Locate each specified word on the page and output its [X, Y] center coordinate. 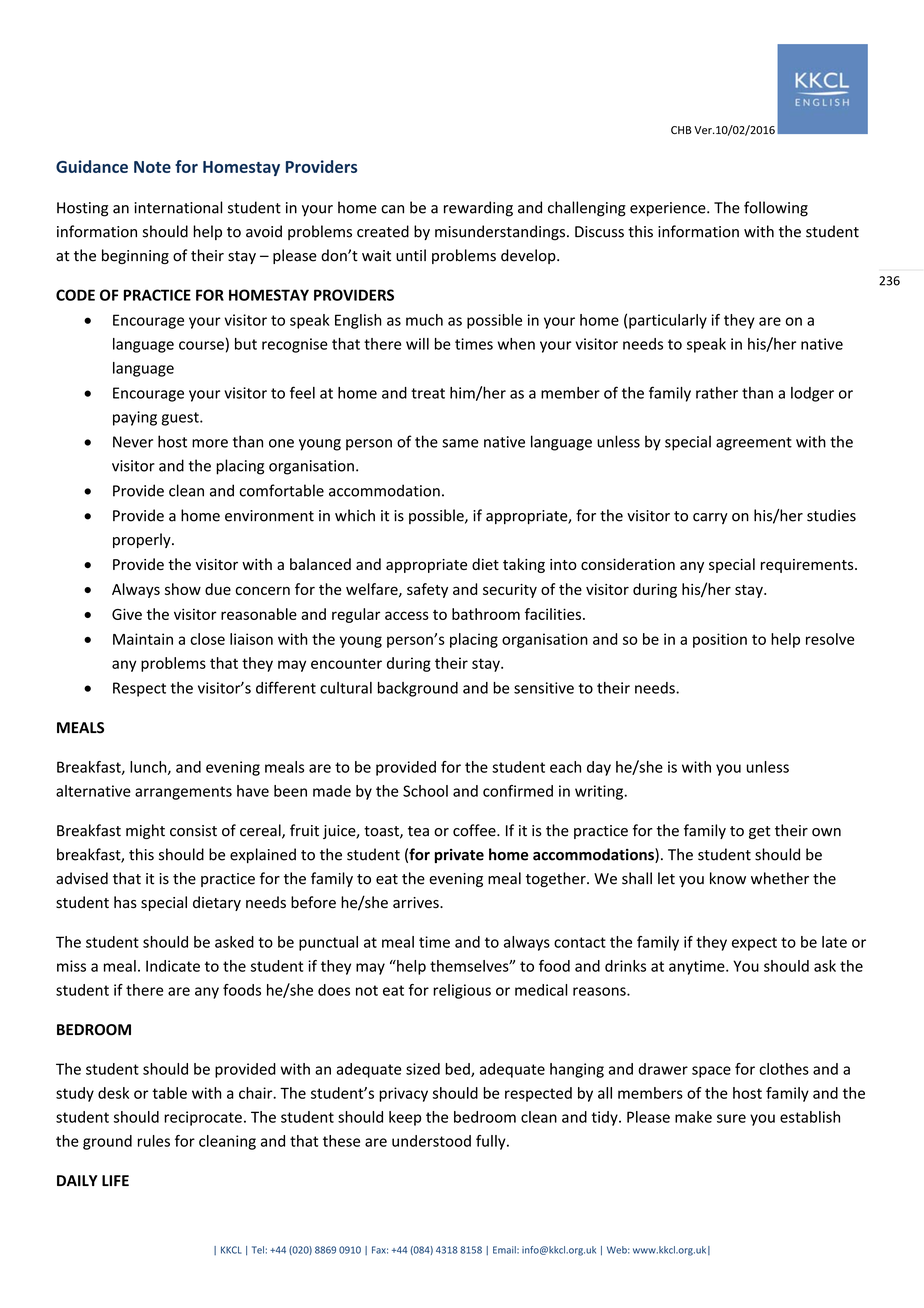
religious [462, 991]
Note [152, 167]
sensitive [544, 688]
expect [754, 944]
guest [181, 419]
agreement [754, 444]
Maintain [143, 639]
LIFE [115, 1180]
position [720, 640]
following [776, 209]
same [460, 443]
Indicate [173, 966]
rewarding [478, 209]
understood [431, 1141]
